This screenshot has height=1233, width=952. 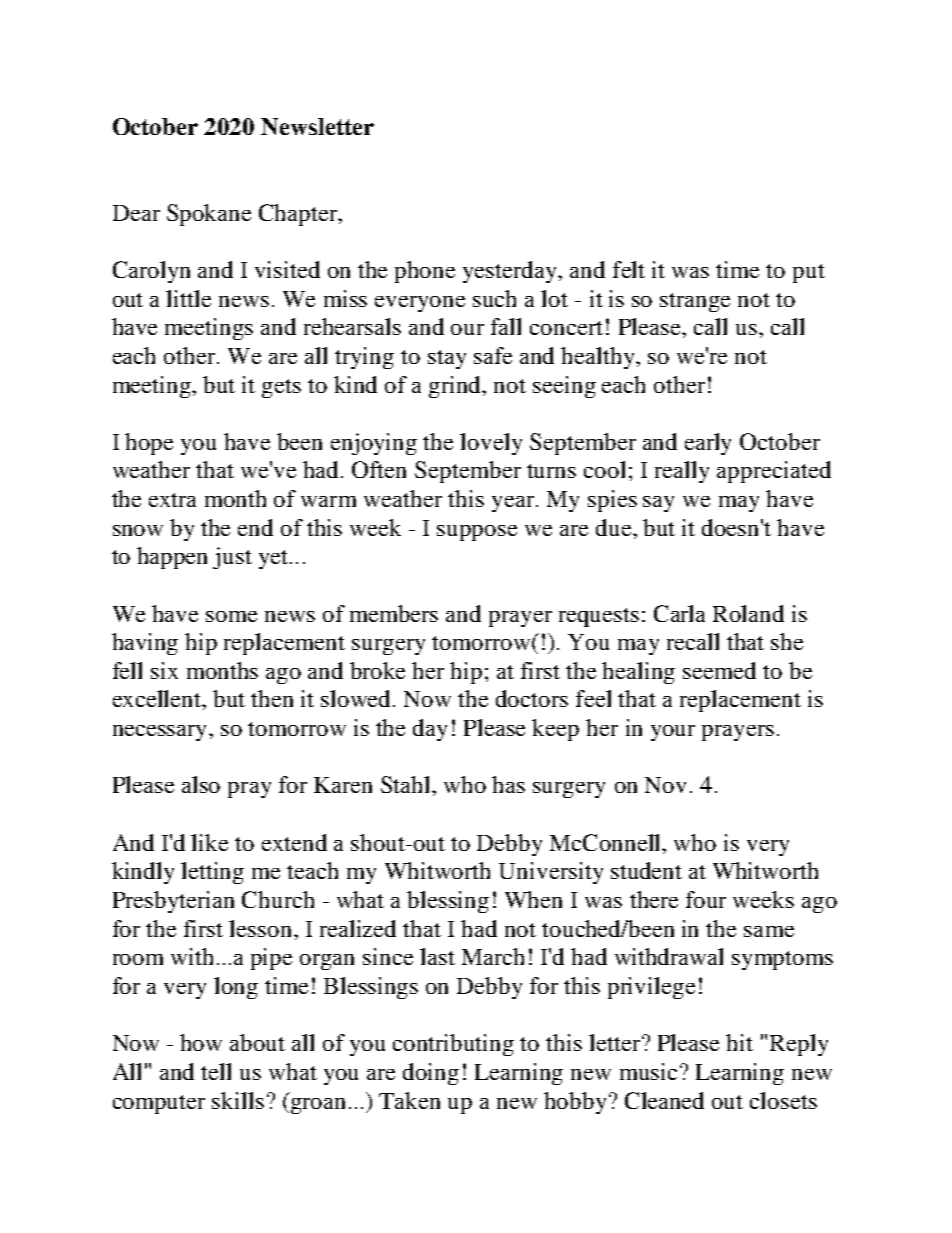 What do you see at coordinates (216, 1071) in the screenshot?
I see `tell` at bounding box center [216, 1071].
